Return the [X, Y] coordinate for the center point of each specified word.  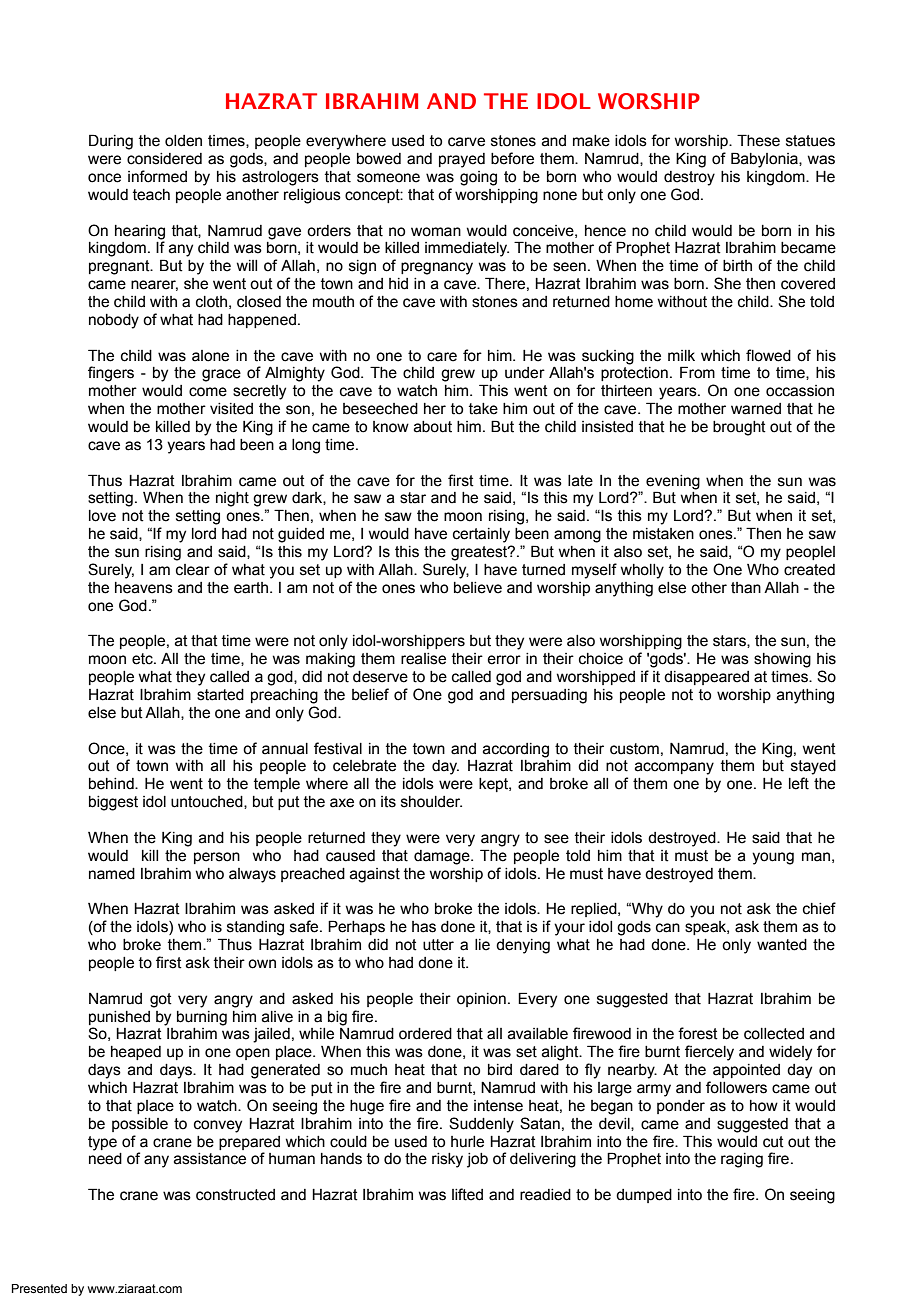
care [442, 357]
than [746, 588]
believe [478, 588]
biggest [113, 803]
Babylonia [765, 160]
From [697, 372]
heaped [136, 1053]
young [773, 858]
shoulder [431, 802]
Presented [39, 1288]
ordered [425, 1034]
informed [157, 176]
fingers [111, 374]
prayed [462, 160]
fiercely [709, 1053]
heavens [144, 588]
